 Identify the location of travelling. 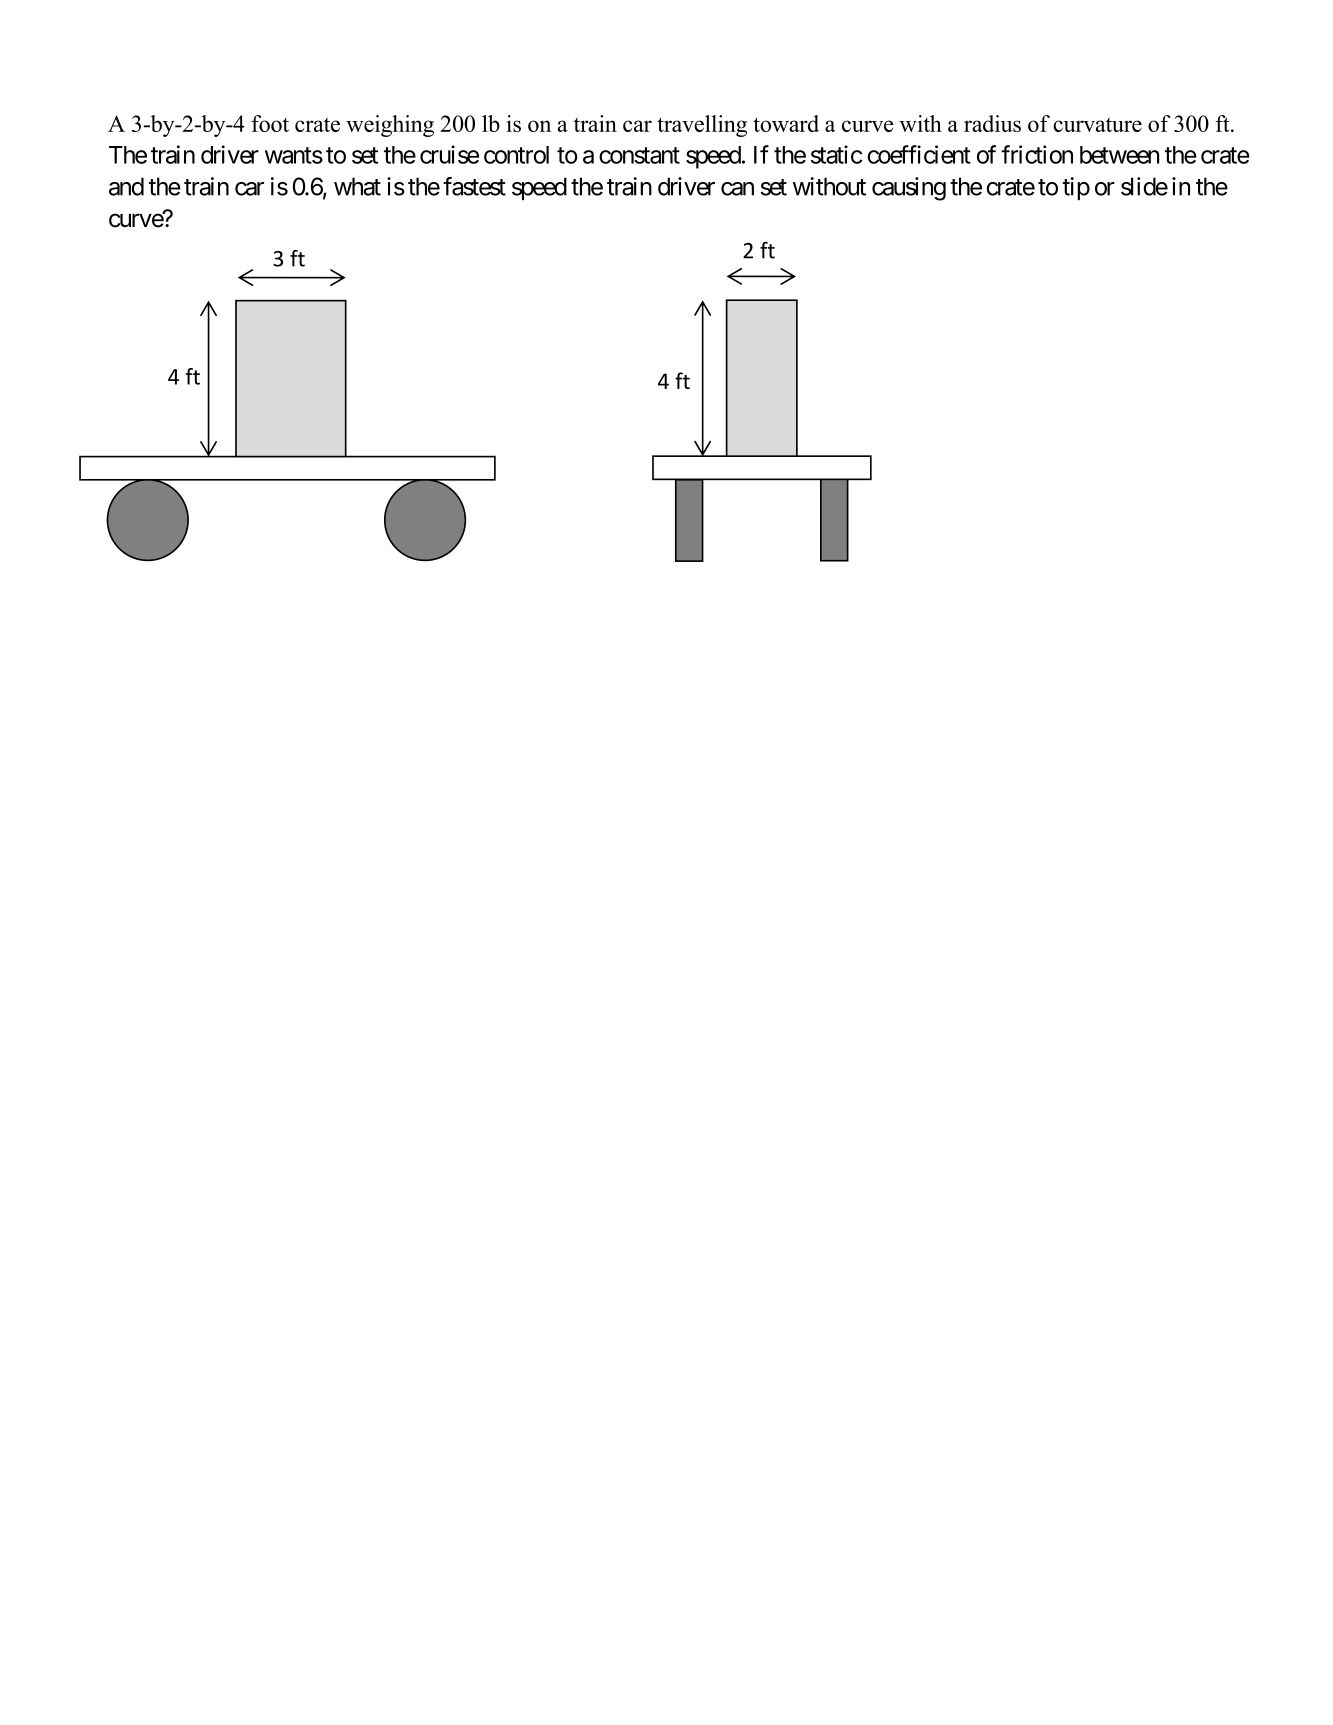
(702, 126).
